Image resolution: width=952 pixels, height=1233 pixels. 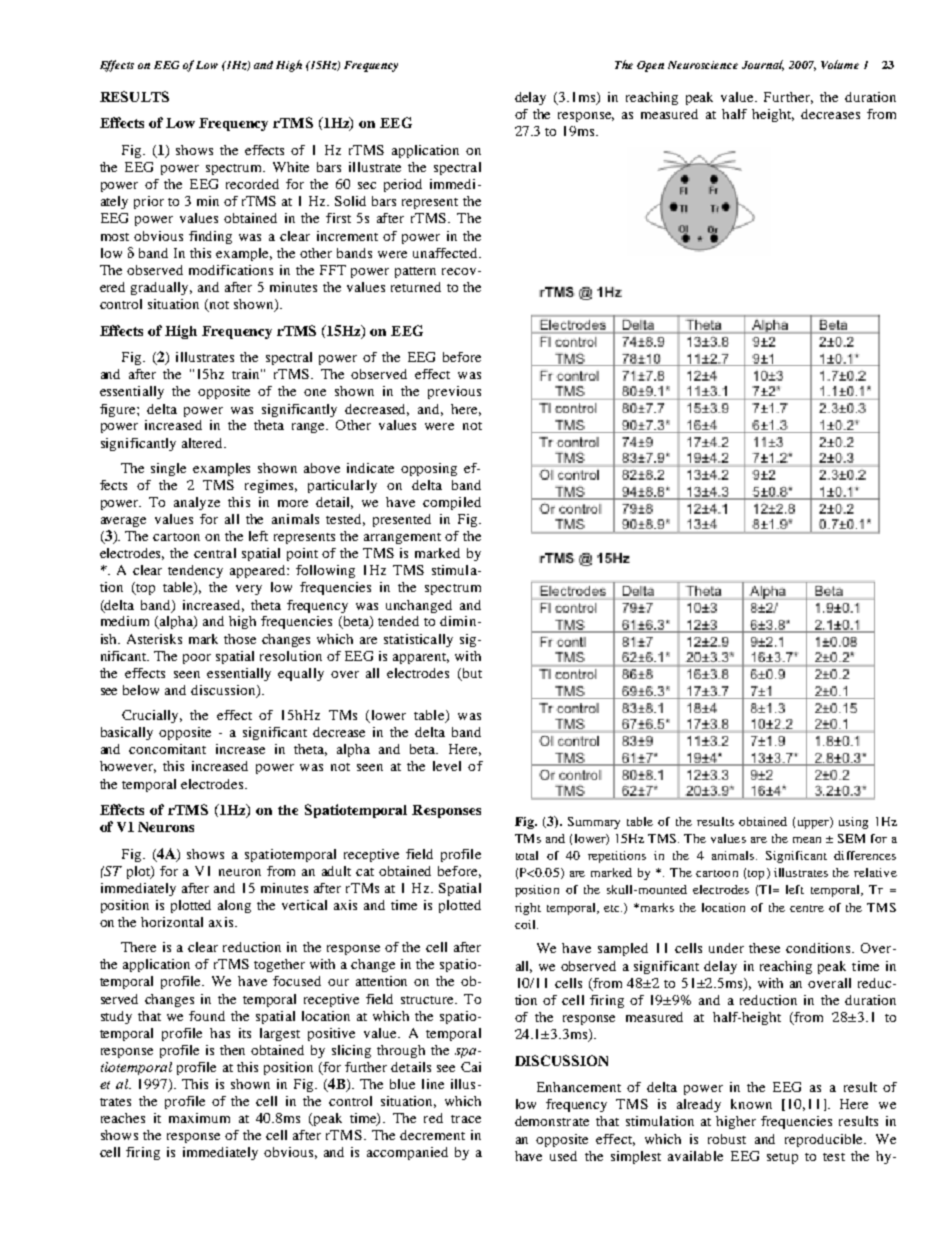 I want to click on period, so click(x=403, y=185).
